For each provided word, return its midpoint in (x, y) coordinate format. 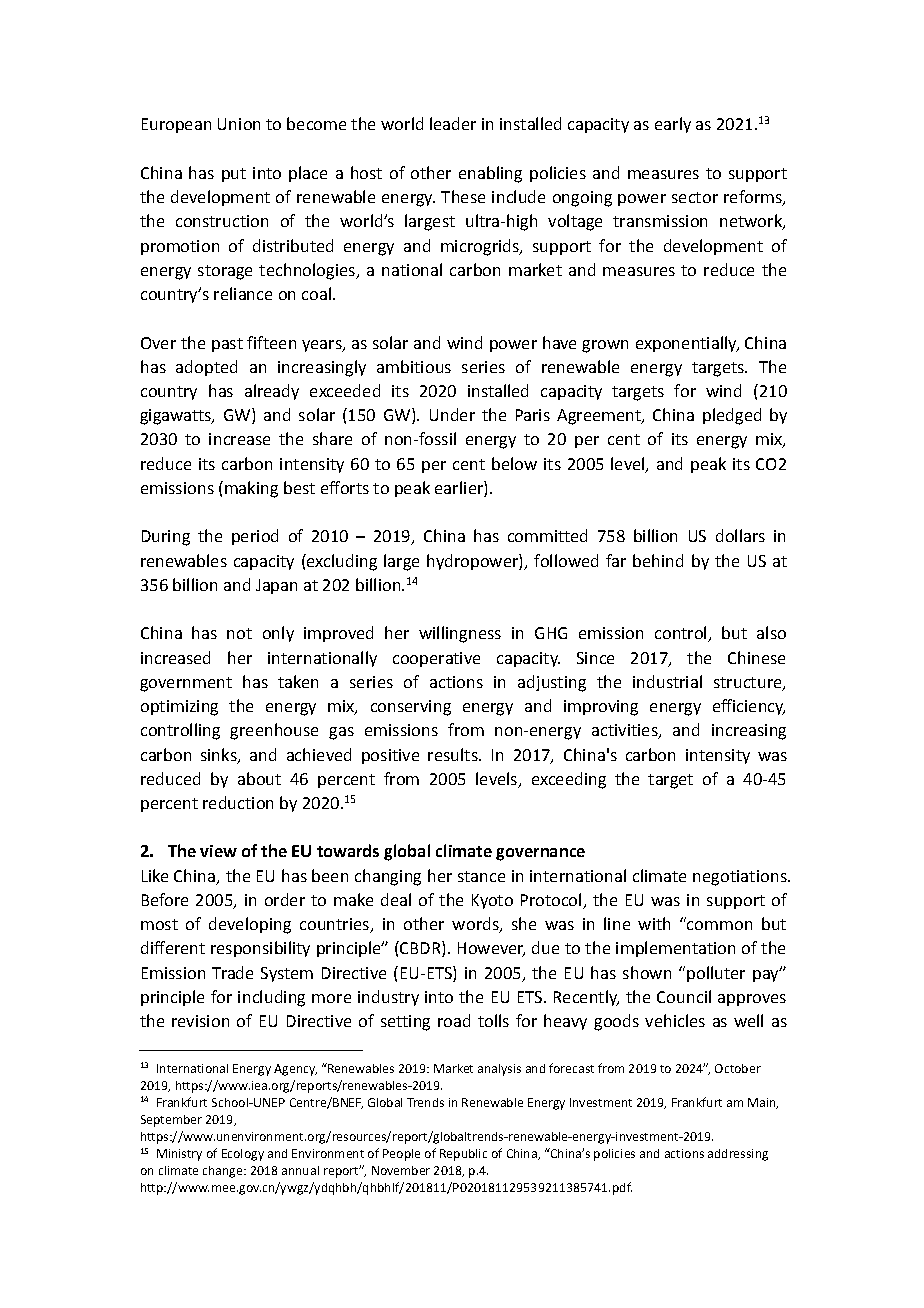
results (454, 754)
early (673, 125)
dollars (740, 535)
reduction (238, 802)
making (250, 489)
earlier (460, 489)
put (234, 175)
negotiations (741, 878)
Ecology (243, 1155)
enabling (490, 174)
